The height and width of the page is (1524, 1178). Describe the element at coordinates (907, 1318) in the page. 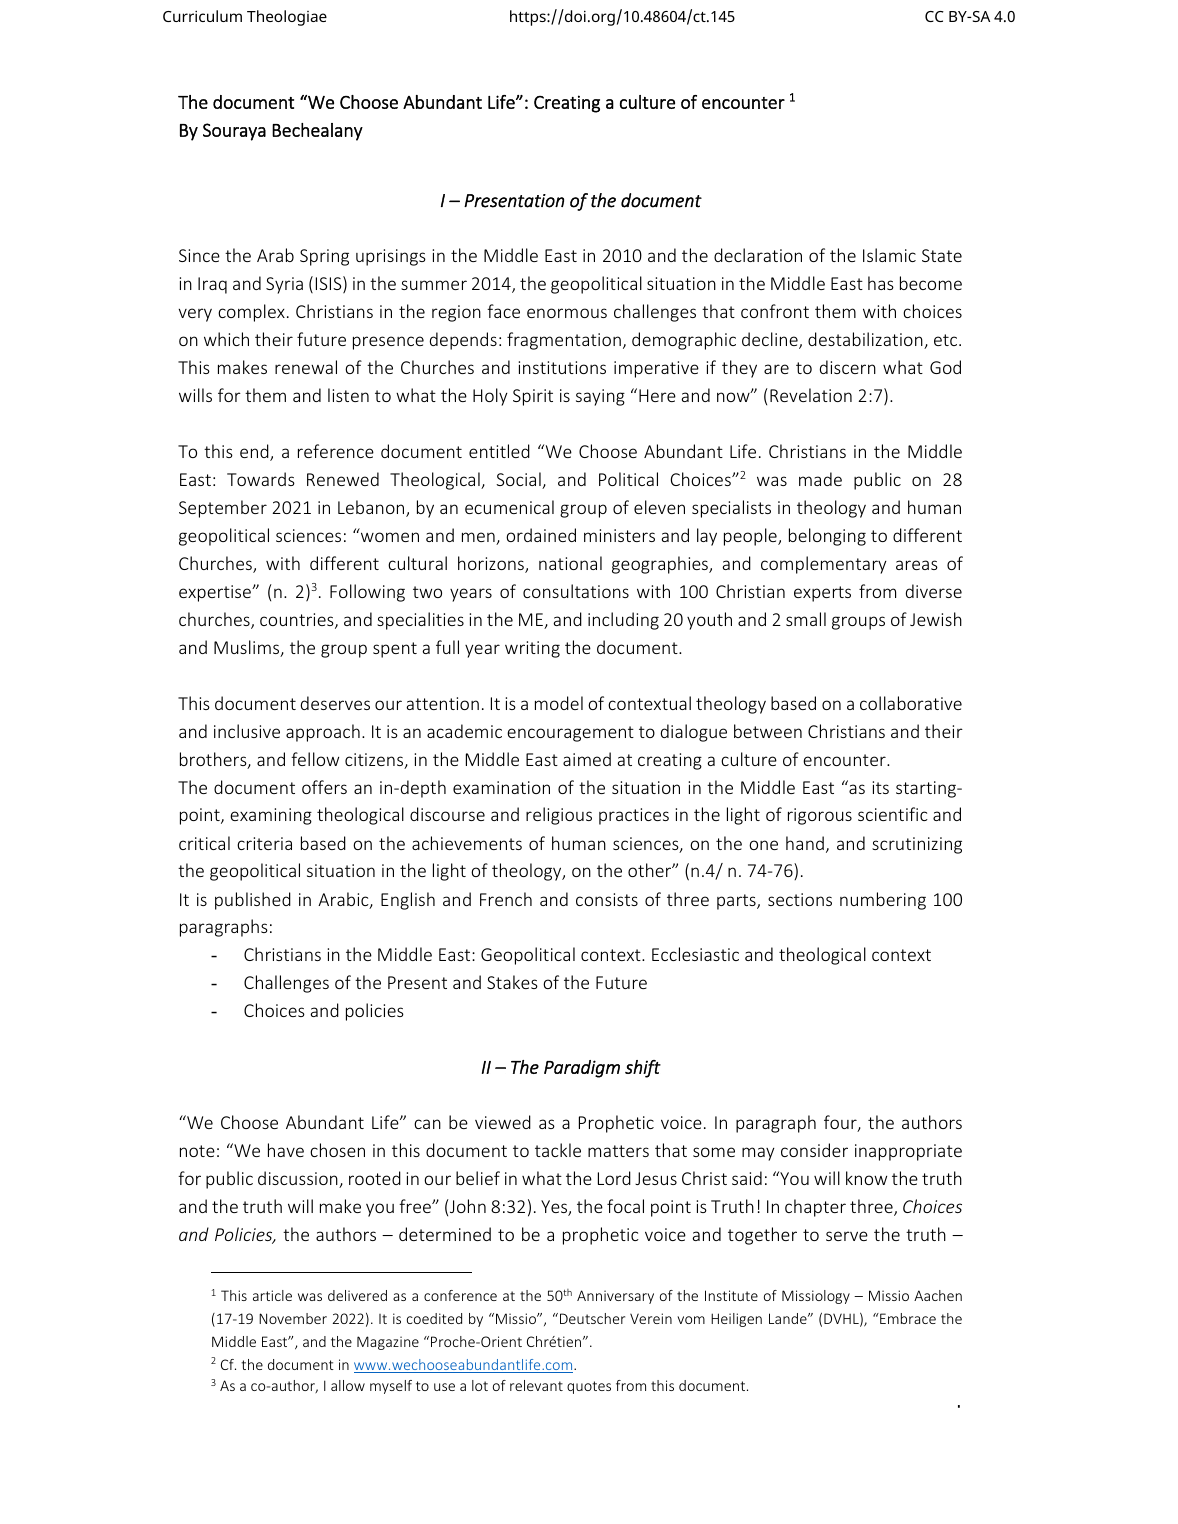

I see `Embrace` at that location.
